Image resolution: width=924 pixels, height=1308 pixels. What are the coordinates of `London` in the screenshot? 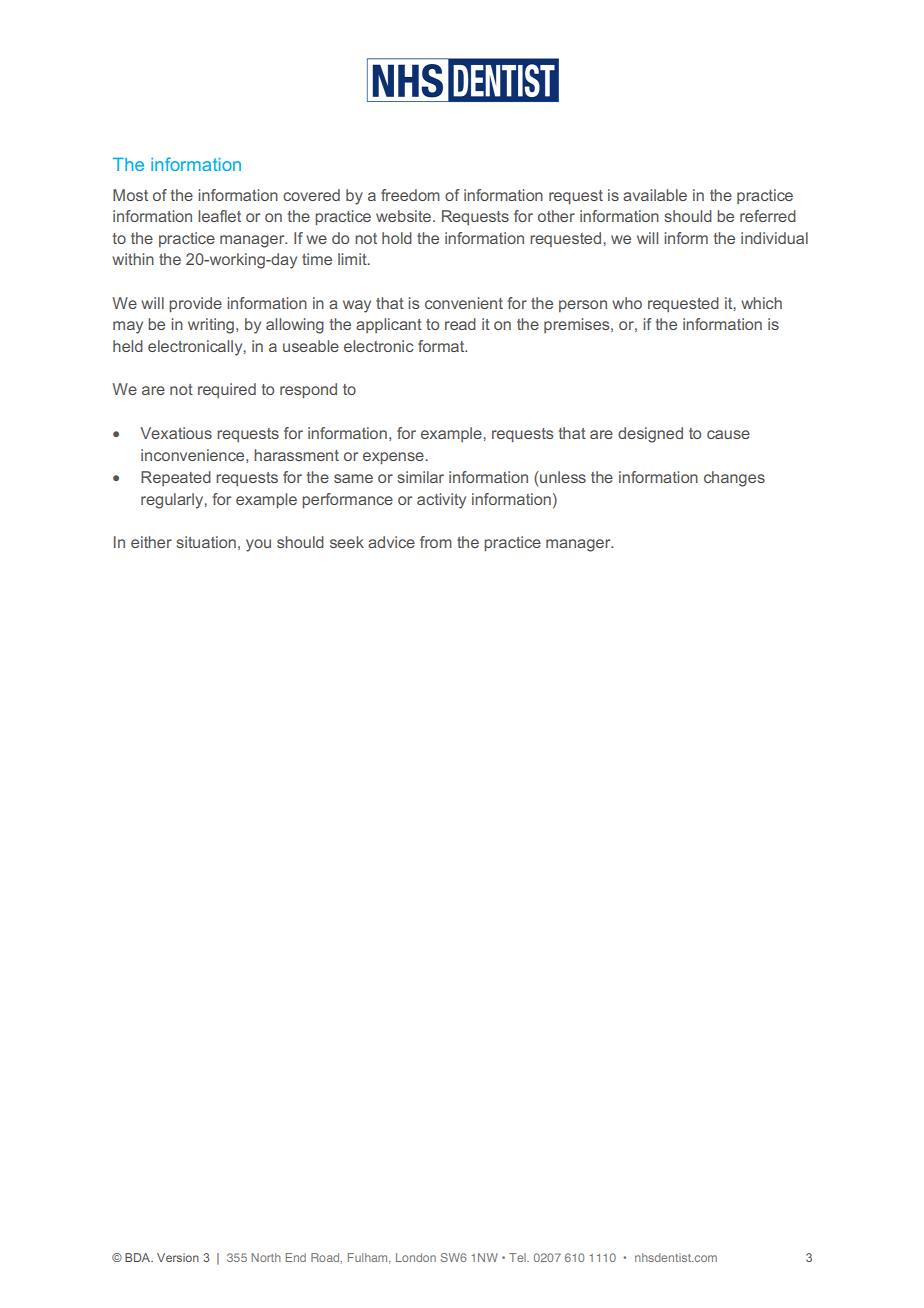 It's located at (416, 1257).
